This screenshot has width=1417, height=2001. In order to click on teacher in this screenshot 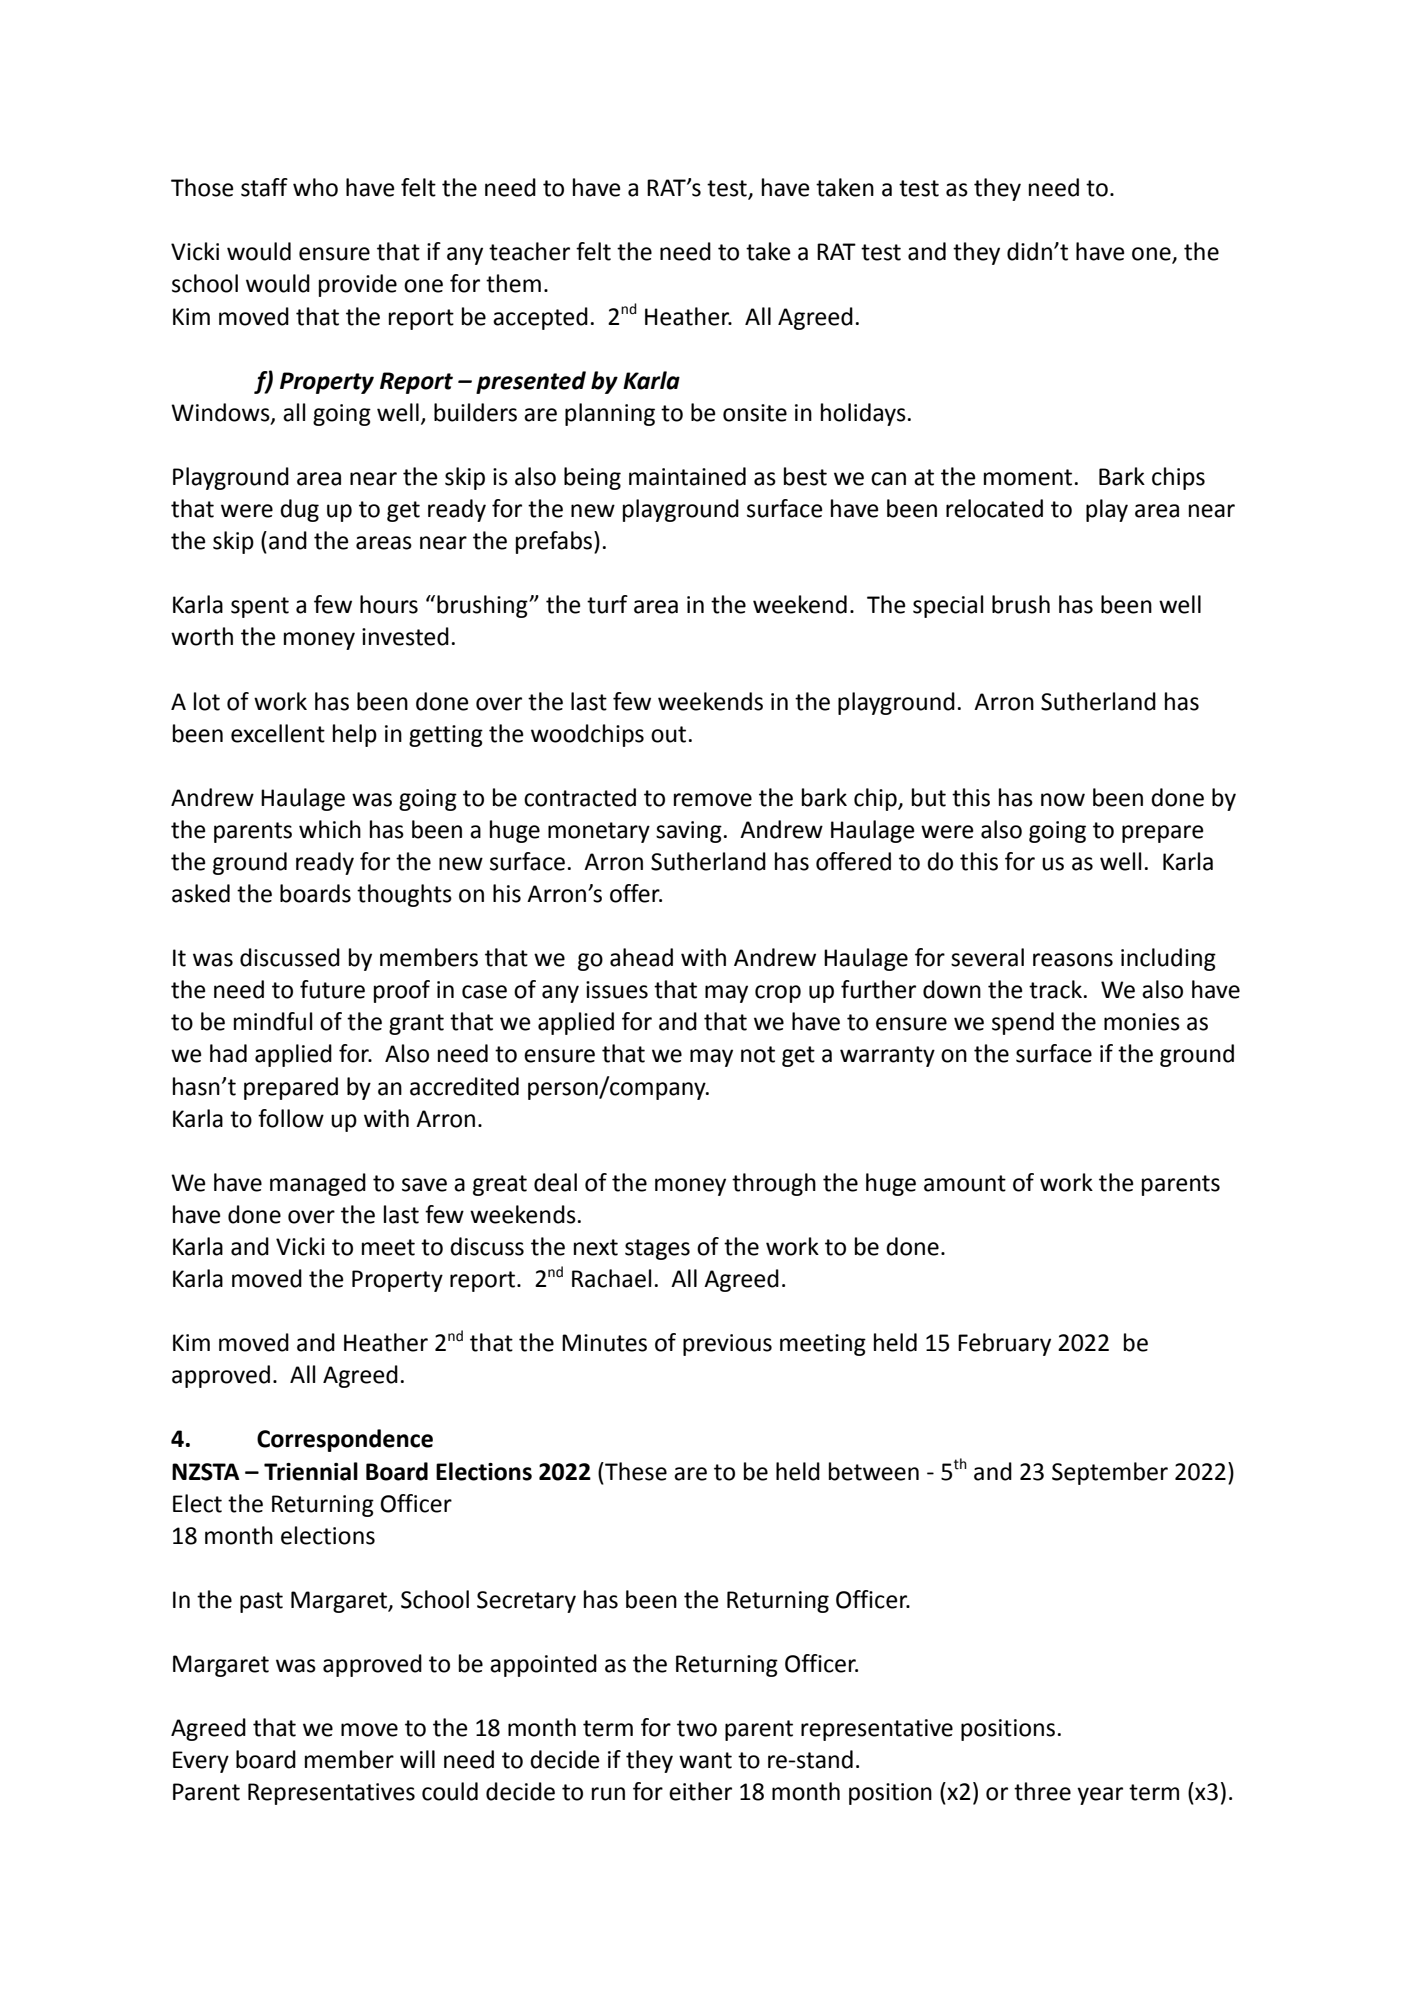, I will do `click(529, 251)`.
